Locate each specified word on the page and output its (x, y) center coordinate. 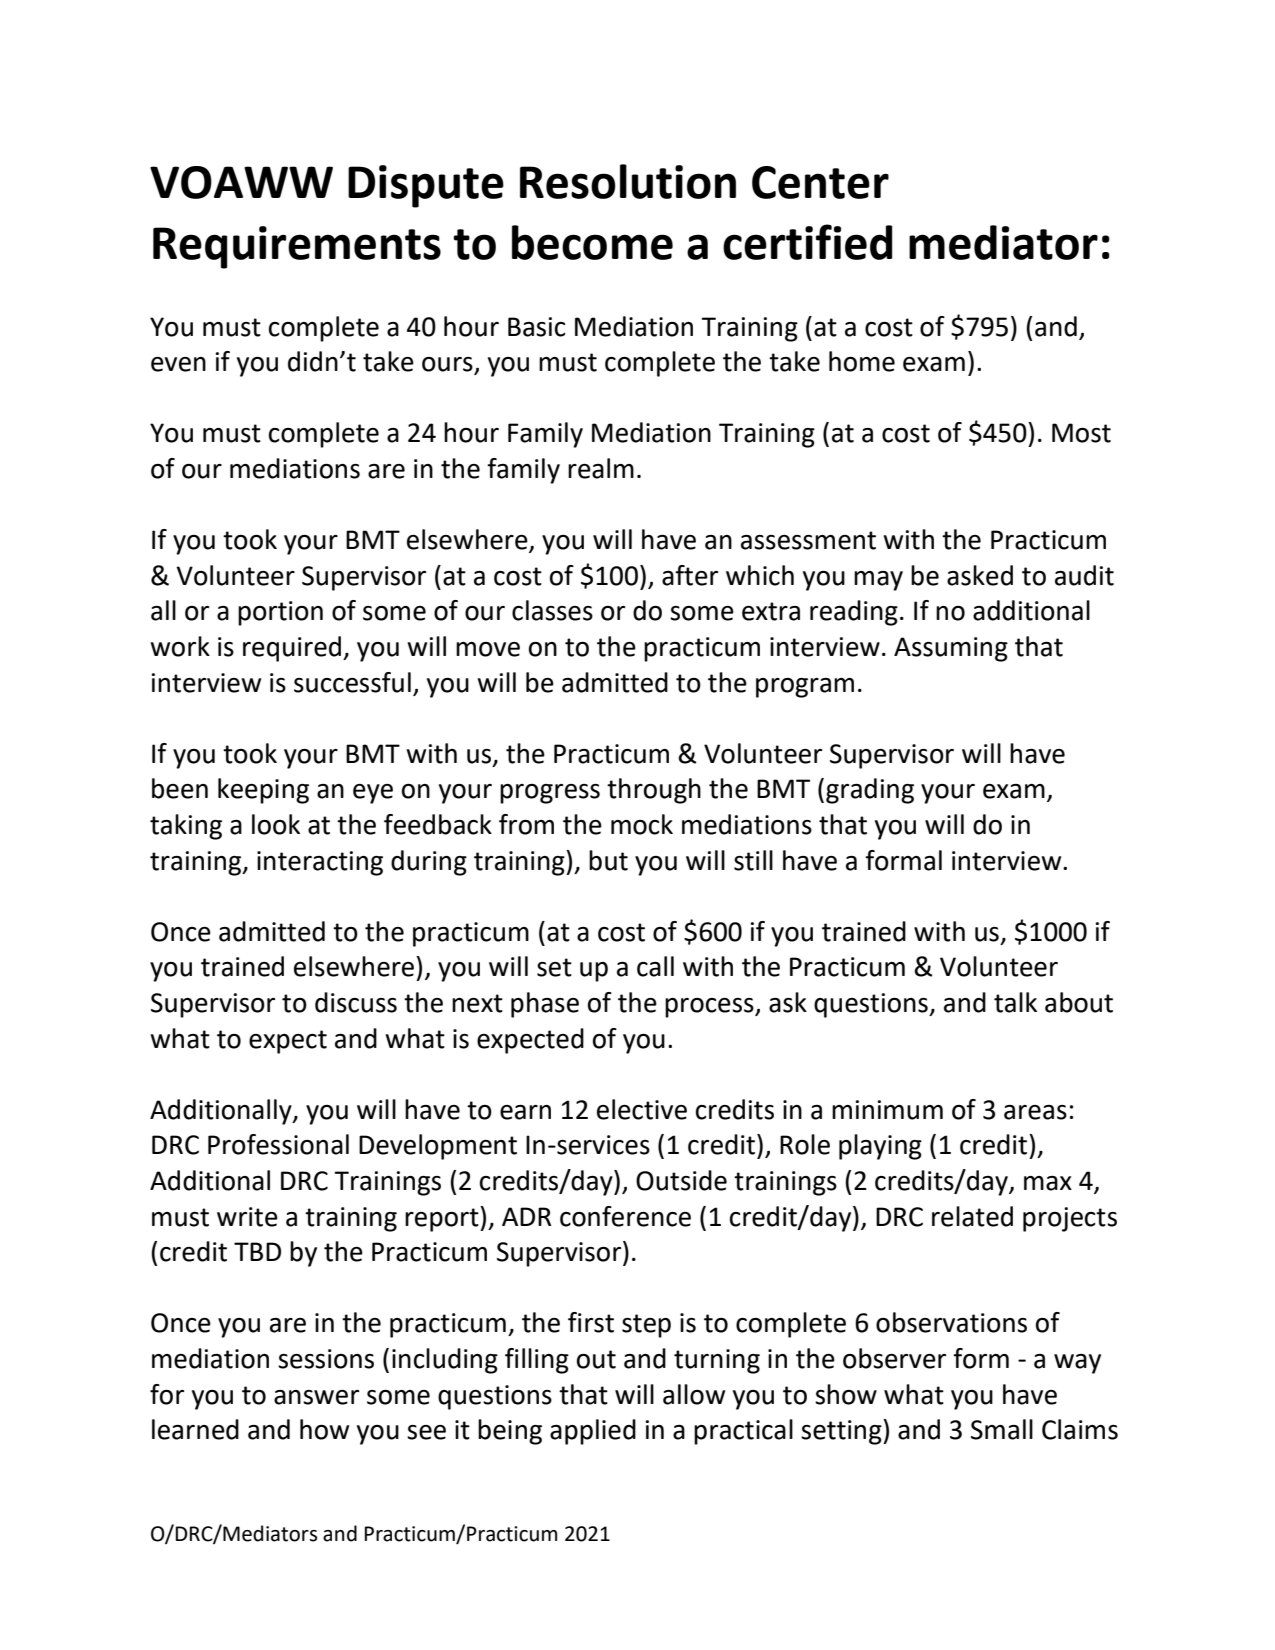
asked (980, 575)
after (690, 575)
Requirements (297, 247)
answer (316, 1397)
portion (280, 613)
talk (1015, 1002)
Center (820, 182)
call (655, 966)
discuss (356, 1002)
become (592, 242)
